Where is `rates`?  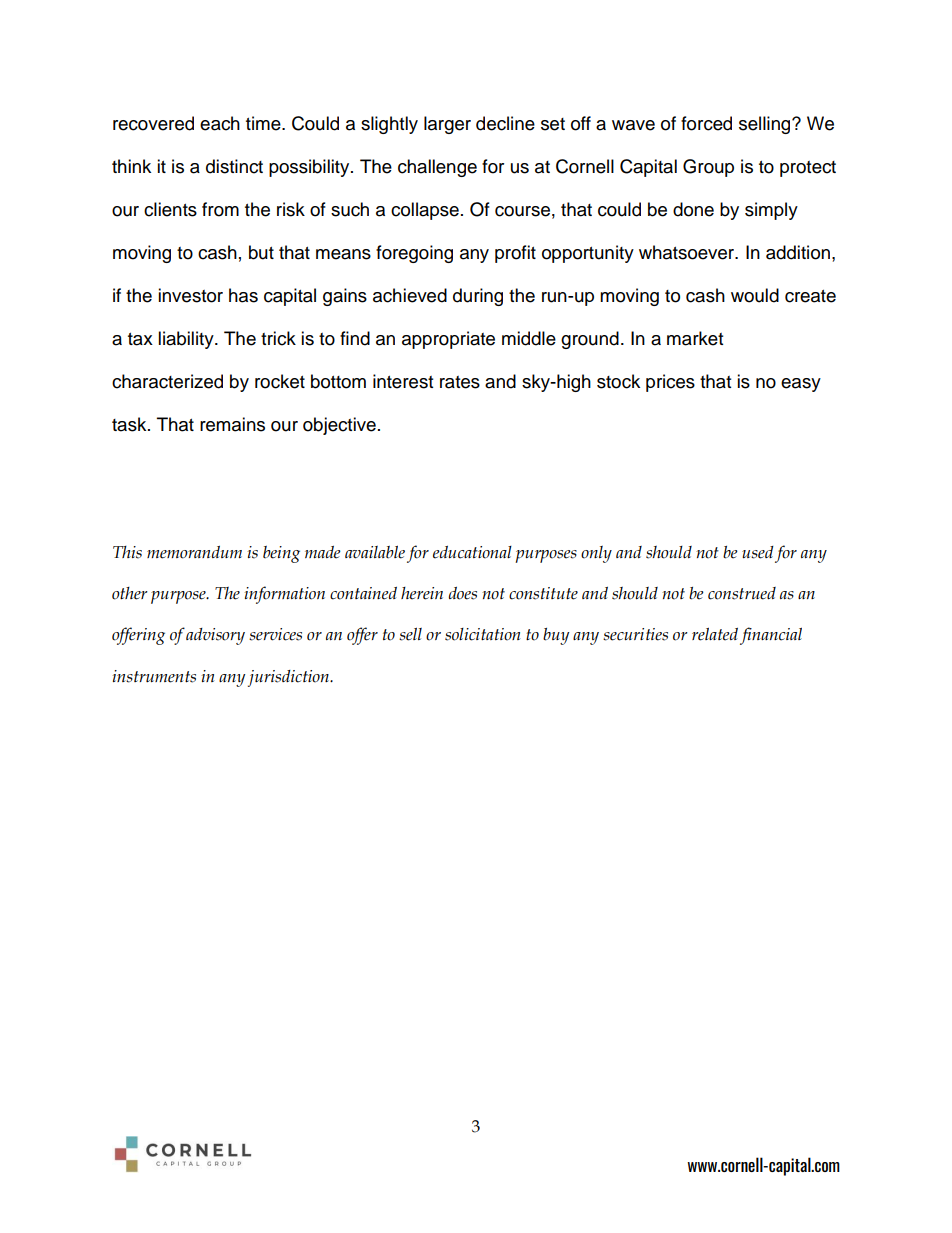 rates is located at coordinates (460, 382).
